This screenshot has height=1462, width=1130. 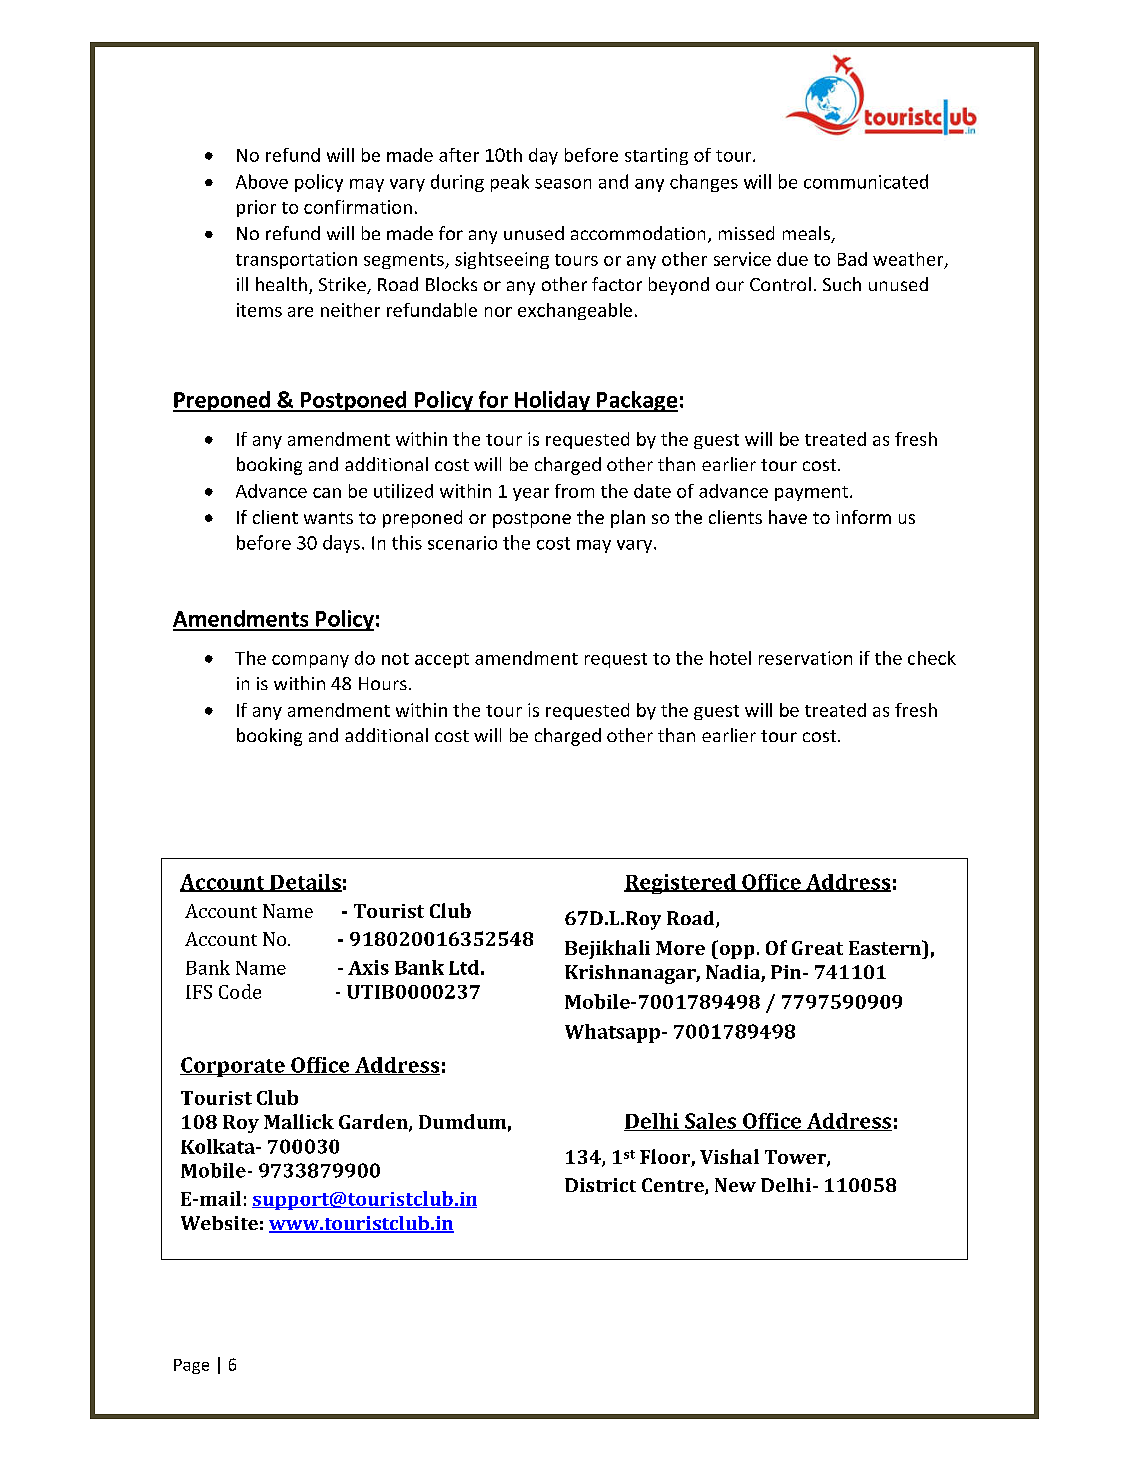 I want to click on accept, so click(x=442, y=660).
